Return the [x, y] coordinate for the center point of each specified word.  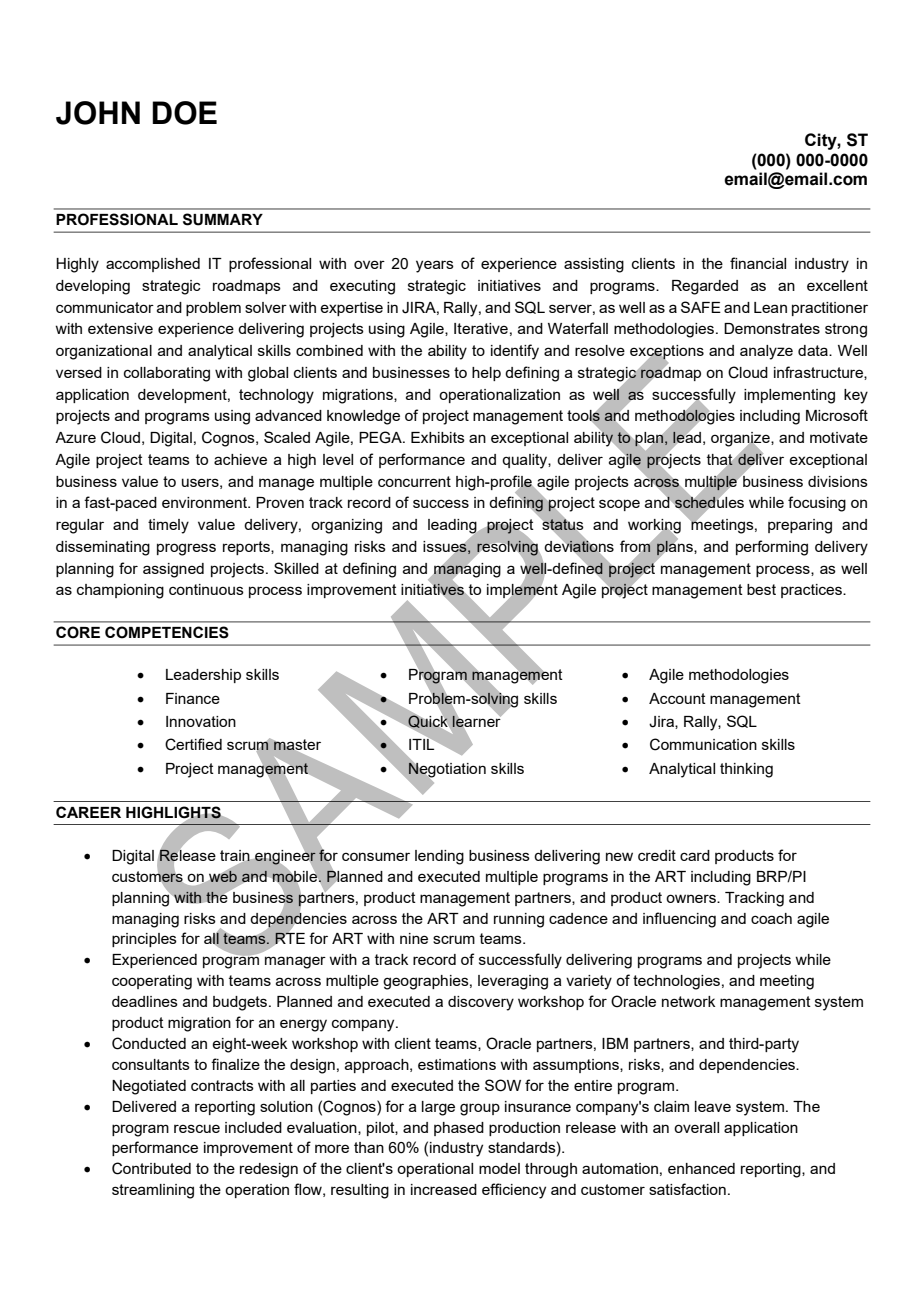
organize [741, 440]
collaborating [167, 374]
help [486, 374]
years [435, 266]
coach [771, 918]
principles [144, 940]
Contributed [151, 1168]
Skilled [296, 568]
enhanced [701, 1168]
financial [758, 263]
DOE [184, 113]
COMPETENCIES [167, 632]
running [519, 920]
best [761, 589]
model [499, 1168]
